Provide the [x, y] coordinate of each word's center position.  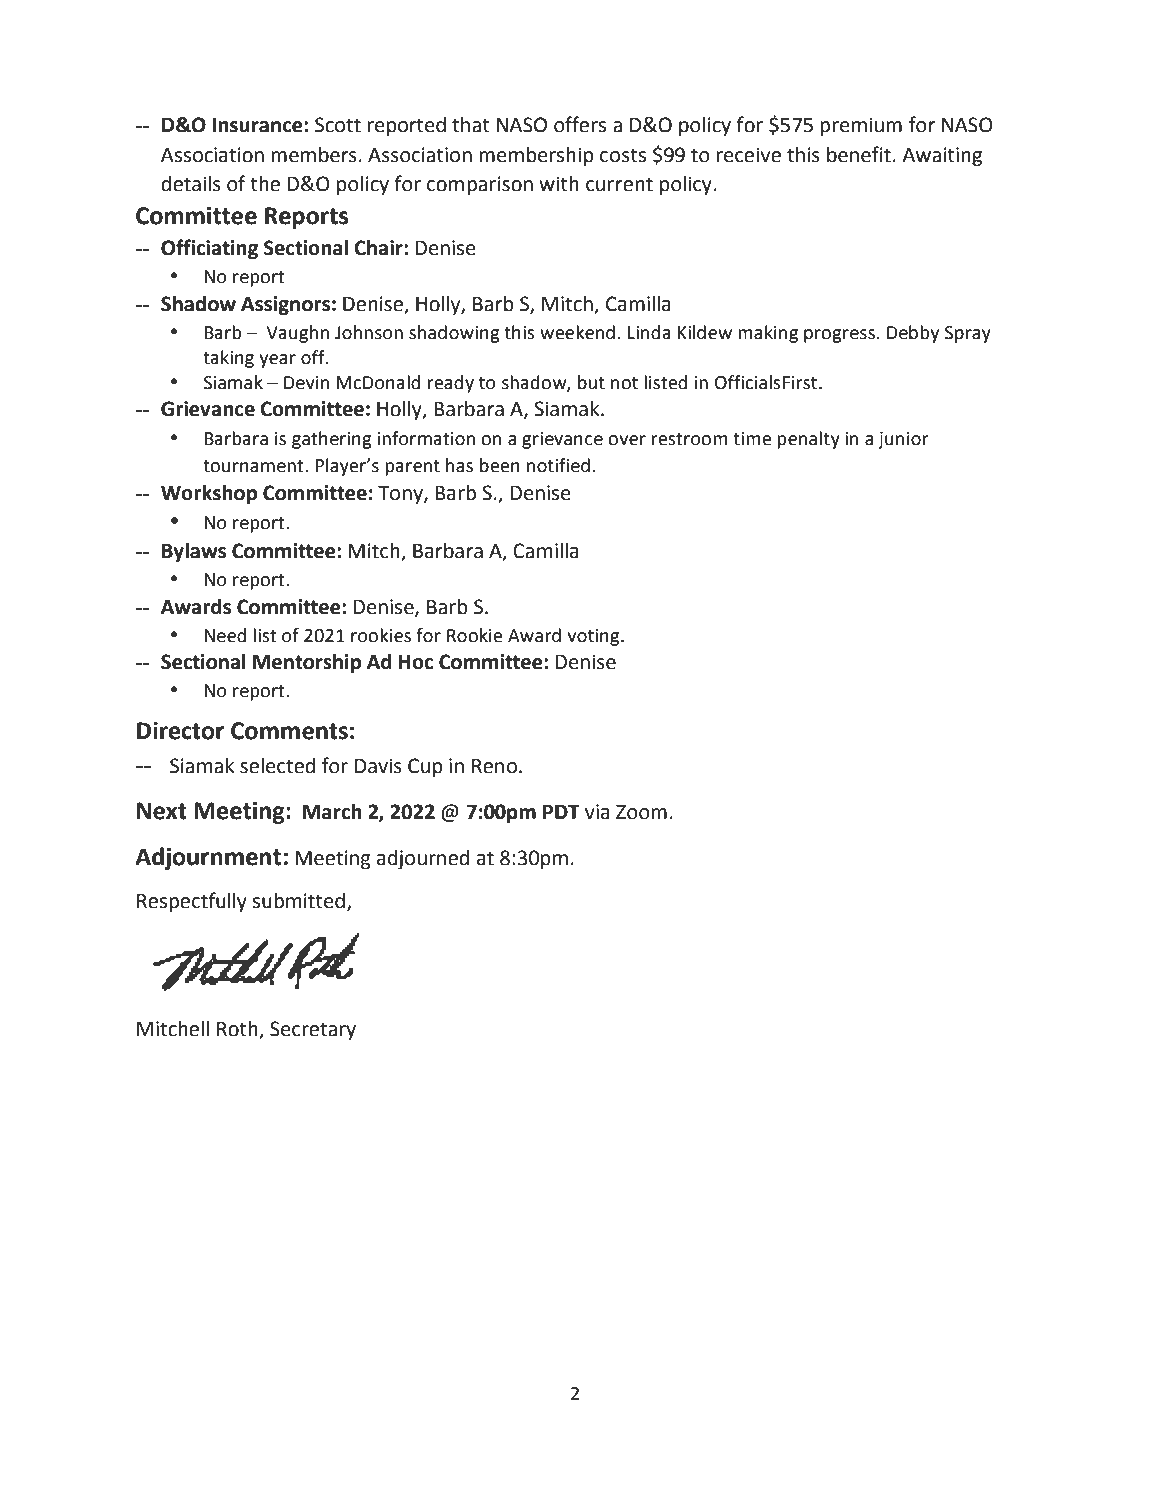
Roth [238, 1030]
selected [277, 766]
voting [594, 637]
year [277, 361]
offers [580, 124]
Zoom [641, 812]
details [191, 184]
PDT [561, 812]
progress [839, 336]
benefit [859, 154]
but [591, 382]
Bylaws [194, 553]
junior [903, 440]
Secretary [313, 1031]
